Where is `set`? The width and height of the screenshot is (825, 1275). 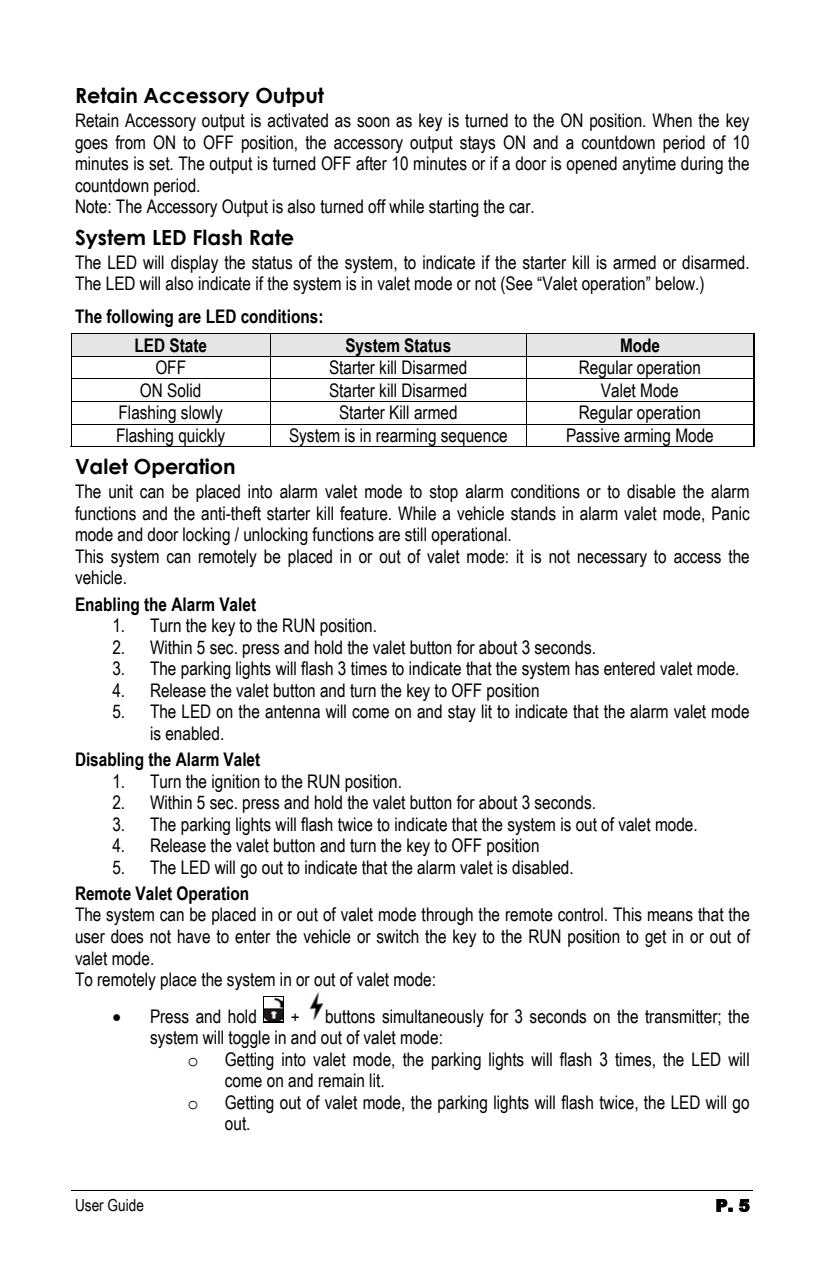
set is located at coordinates (160, 164).
